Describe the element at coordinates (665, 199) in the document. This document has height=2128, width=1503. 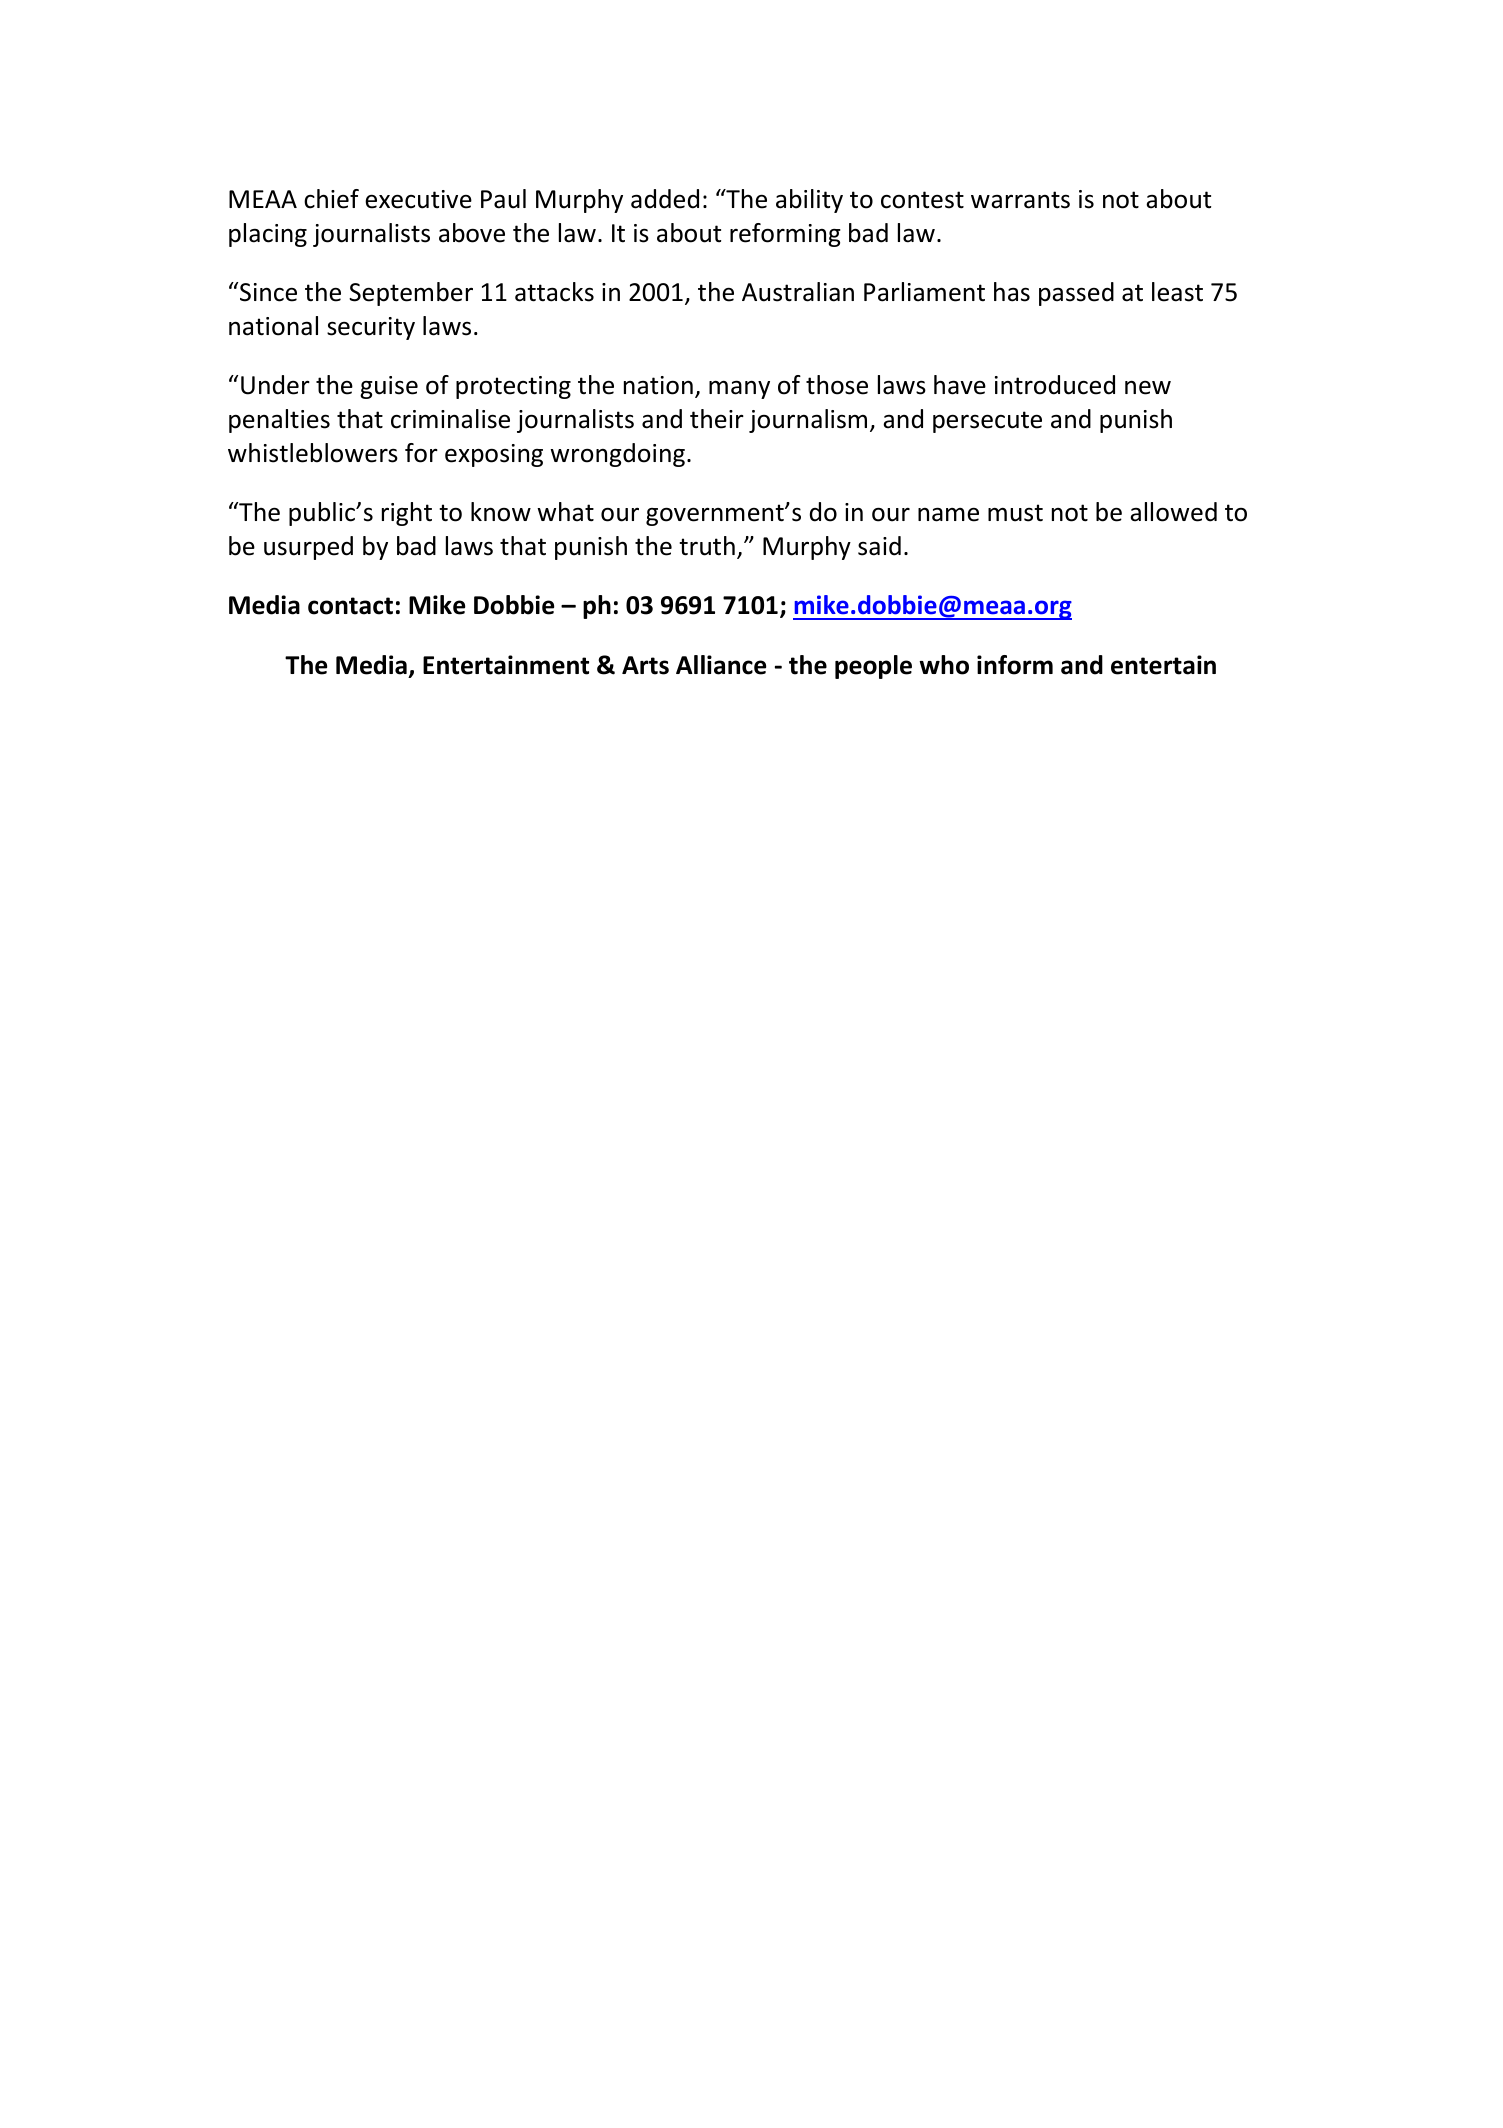
I see `added` at that location.
